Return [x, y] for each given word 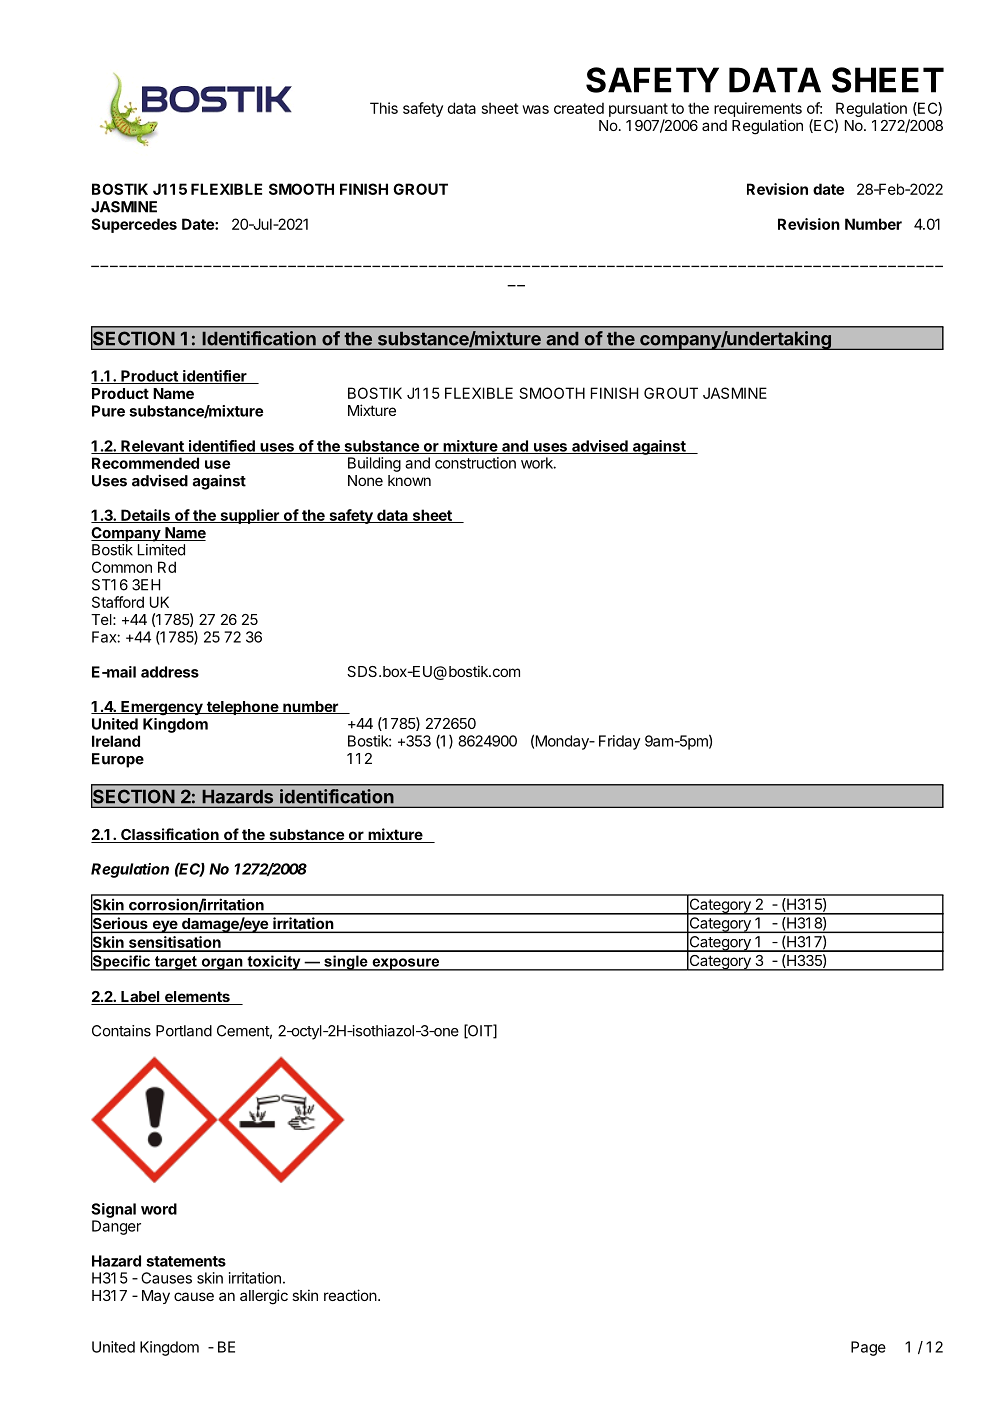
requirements [758, 109]
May [156, 1297]
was [535, 109]
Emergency [162, 708]
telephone [242, 708]
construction [475, 463]
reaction [350, 1295]
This [384, 108]
